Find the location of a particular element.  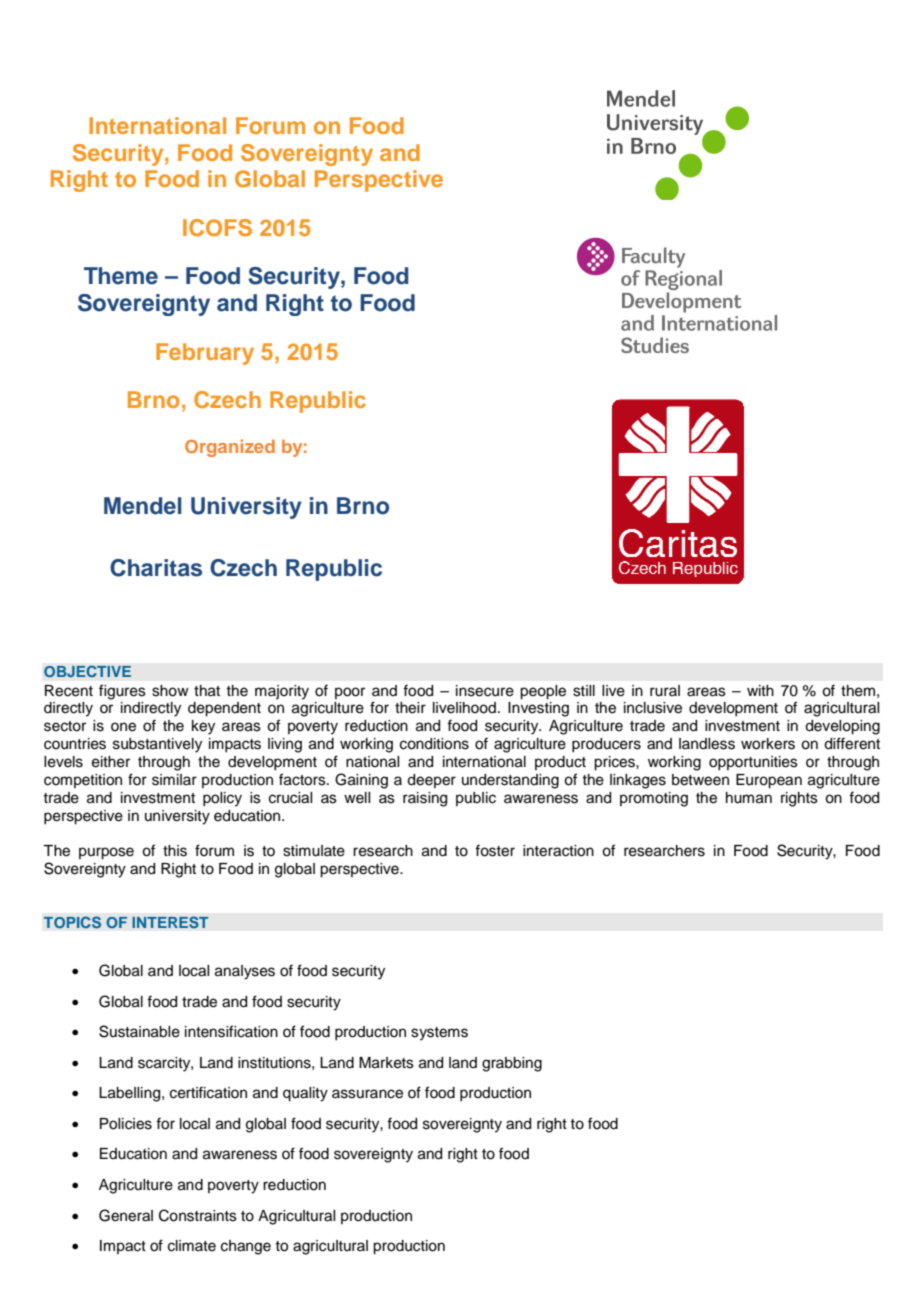

General is located at coordinates (126, 1215).
